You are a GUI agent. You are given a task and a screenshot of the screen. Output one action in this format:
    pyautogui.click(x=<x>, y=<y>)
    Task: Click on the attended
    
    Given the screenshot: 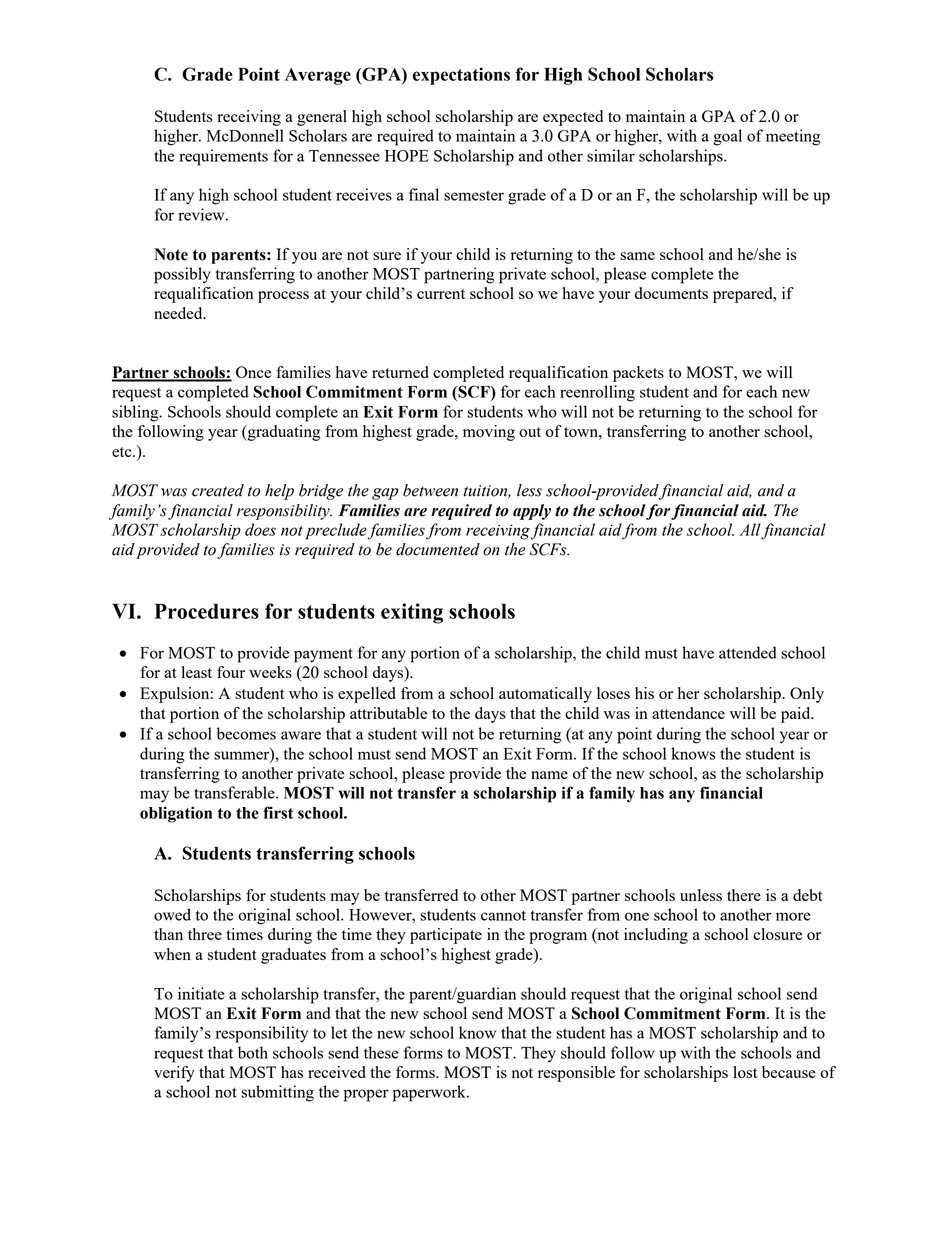 What is the action you would take?
    pyautogui.click(x=748, y=652)
